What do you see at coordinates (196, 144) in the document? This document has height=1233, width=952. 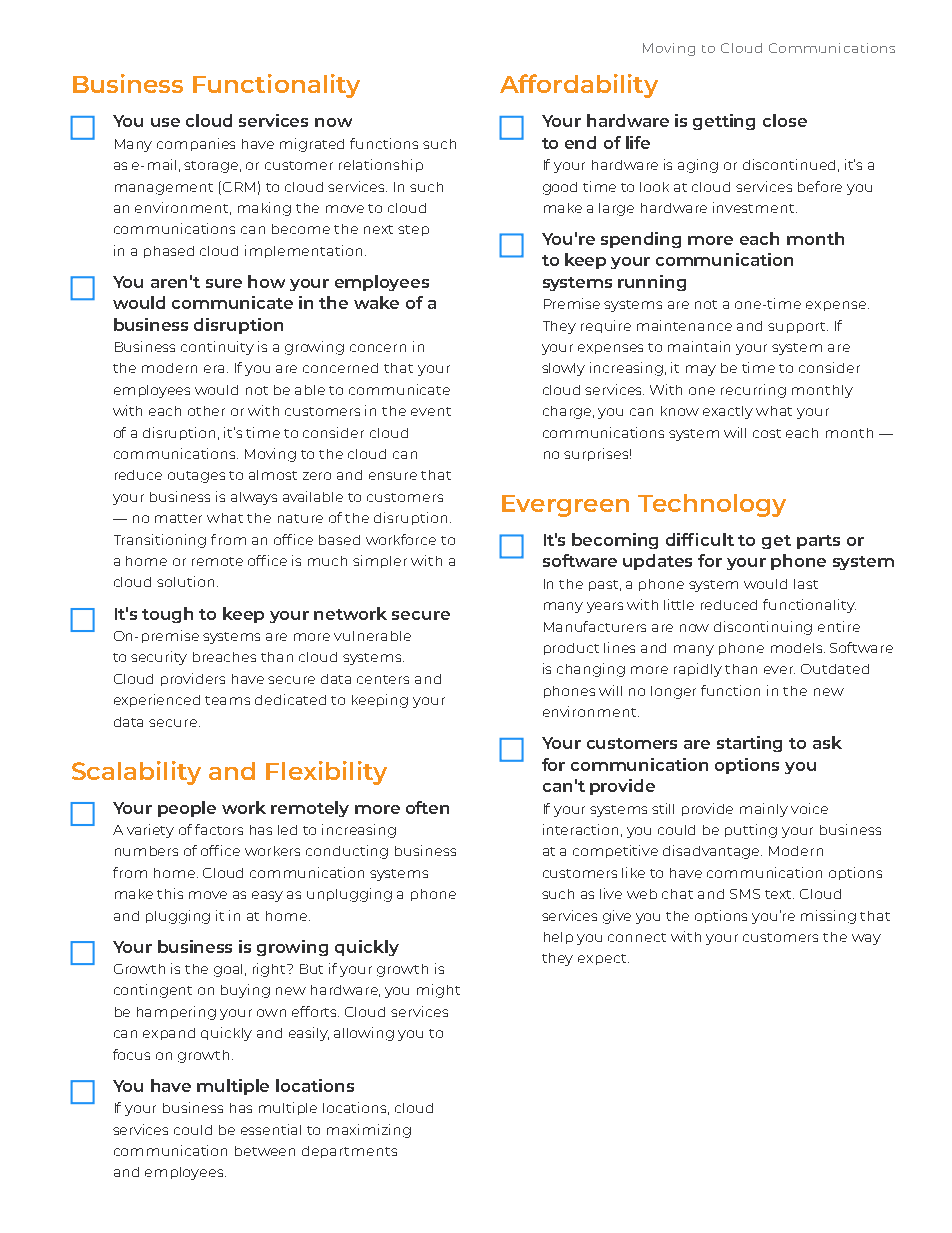 I see `companies` at bounding box center [196, 144].
